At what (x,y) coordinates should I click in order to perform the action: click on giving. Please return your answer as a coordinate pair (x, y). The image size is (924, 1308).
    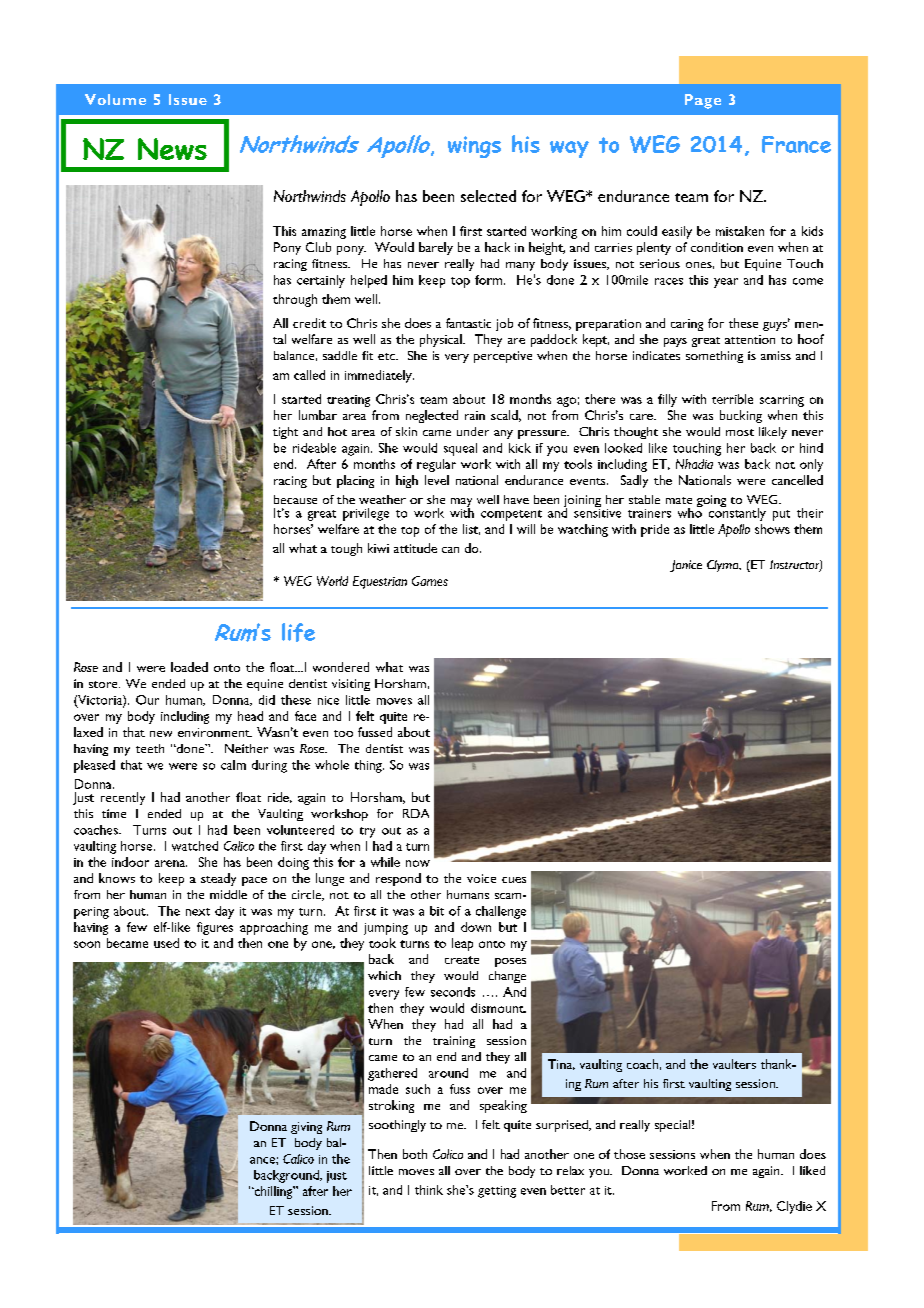
    Looking at the image, I should click on (306, 1128).
